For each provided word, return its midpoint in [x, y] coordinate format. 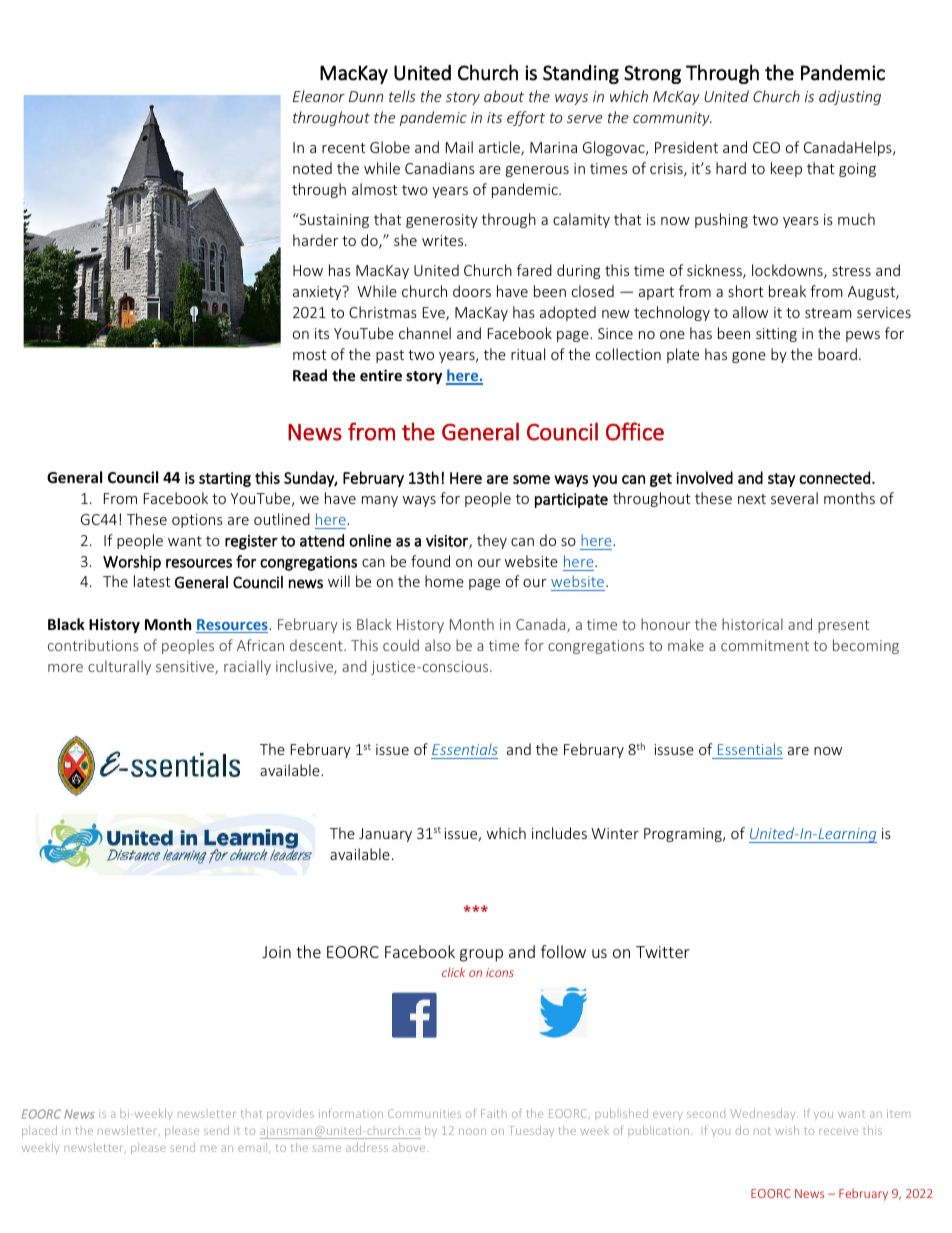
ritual [528, 354]
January [385, 835]
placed [39, 1131]
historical [752, 624]
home [444, 581]
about [504, 96]
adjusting [850, 97]
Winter [615, 833]
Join [276, 952]
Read [310, 375]
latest [152, 581]
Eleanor [319, 96]
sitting [776, 335]
